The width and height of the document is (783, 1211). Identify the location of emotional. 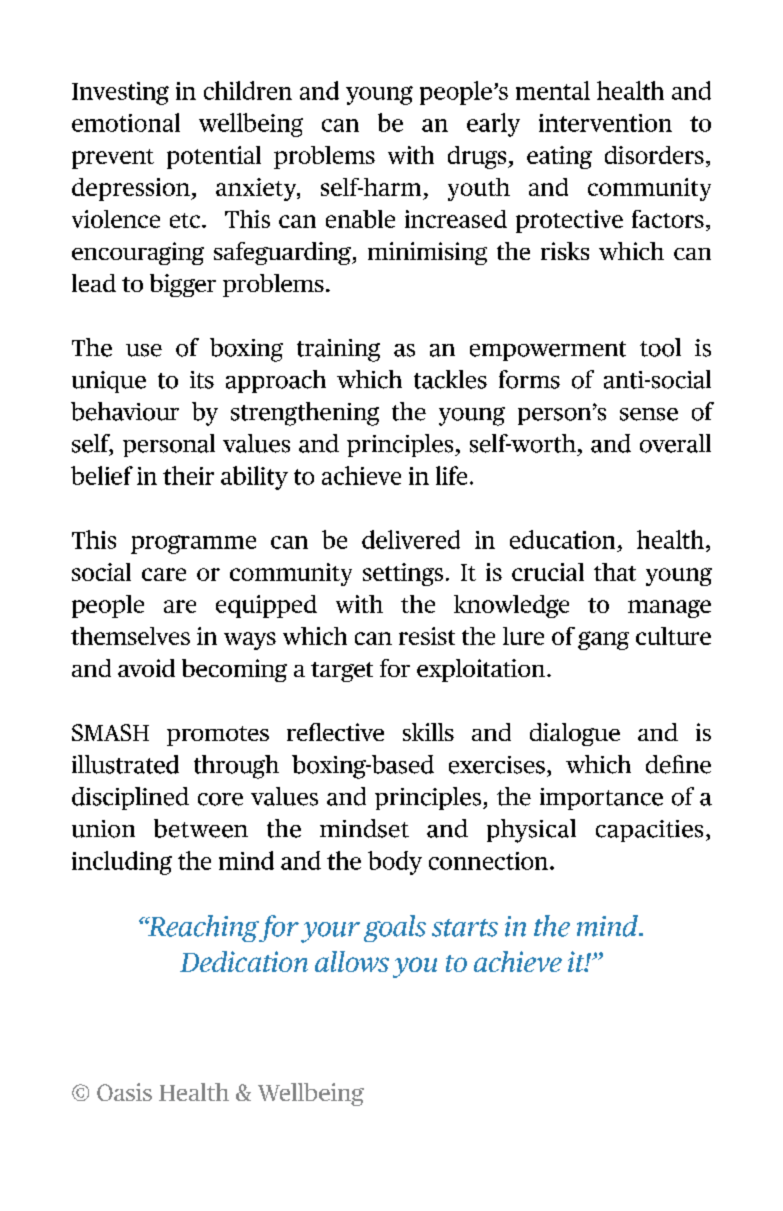
(126, 122).
